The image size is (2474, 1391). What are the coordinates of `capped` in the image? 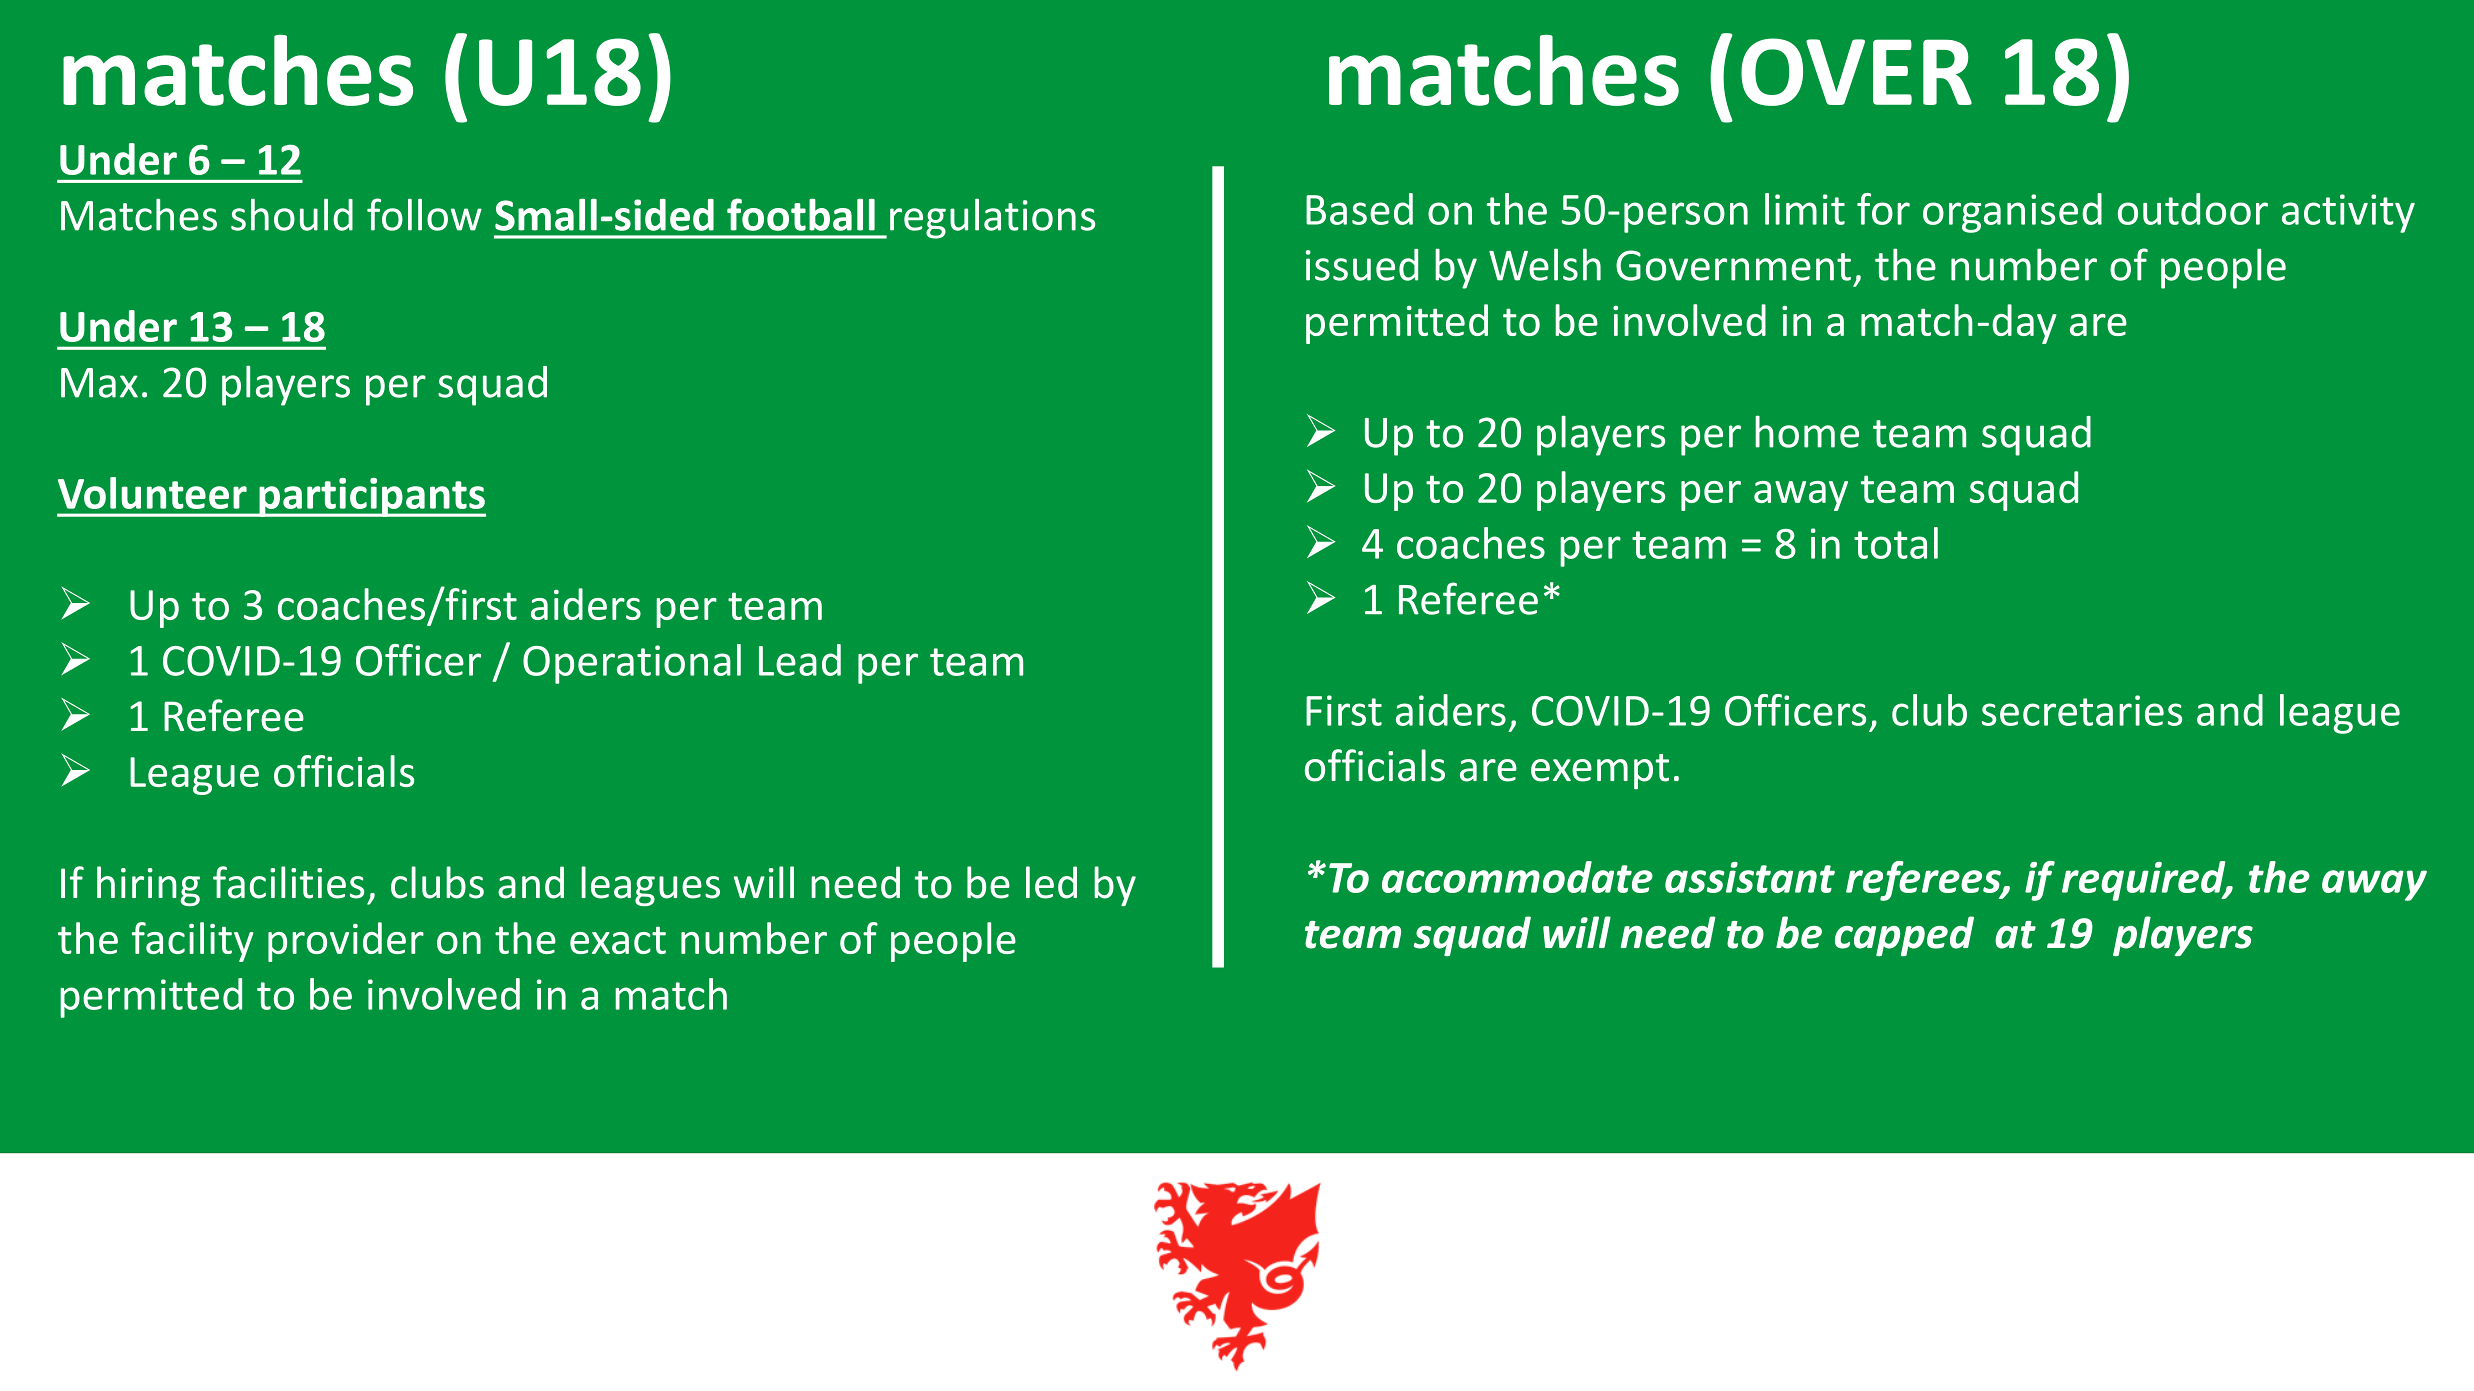 It's located at (1904, 936).
